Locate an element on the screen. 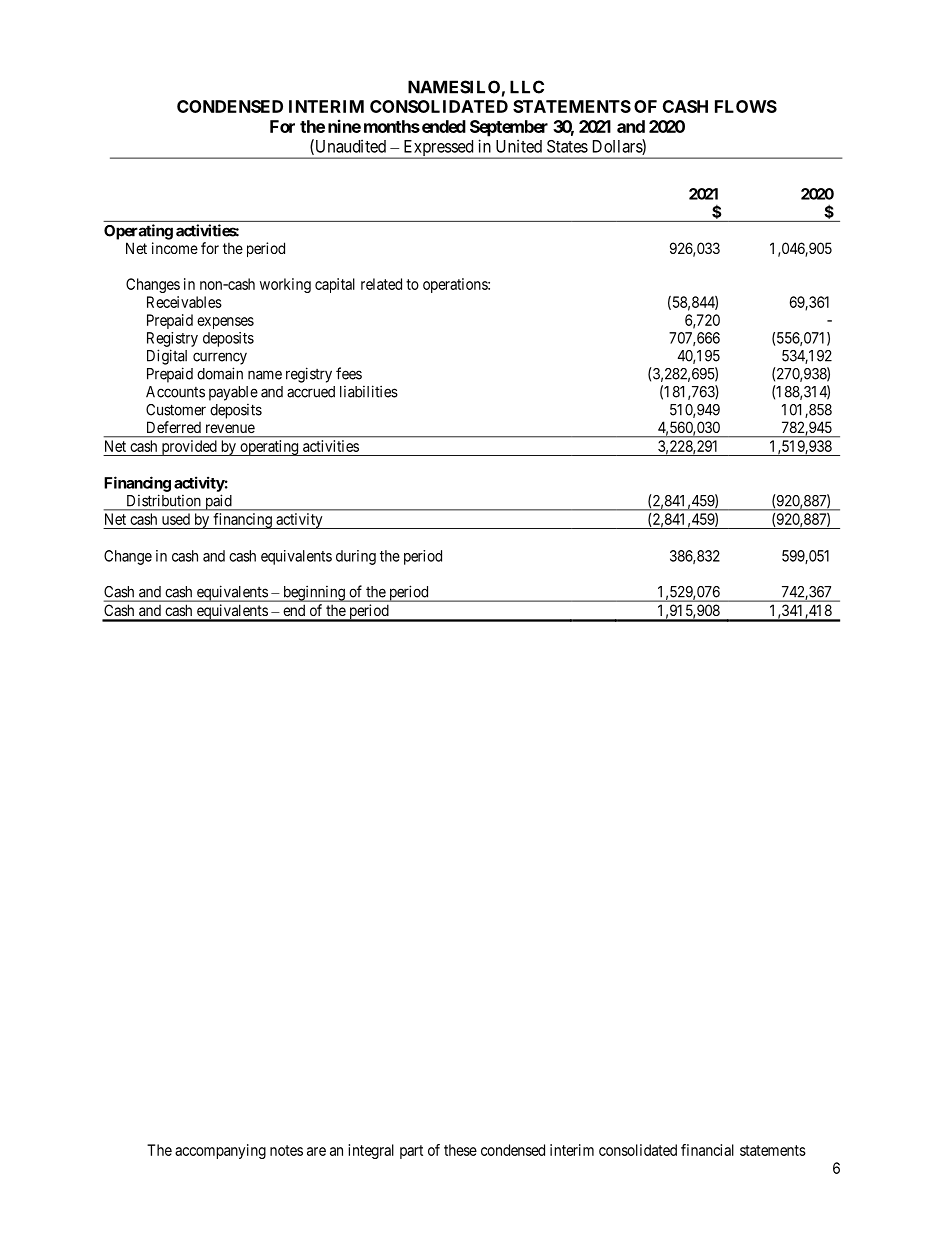 The width and height of the screenshot is (952, 1233). ended is located at coordinates (442, 126).
